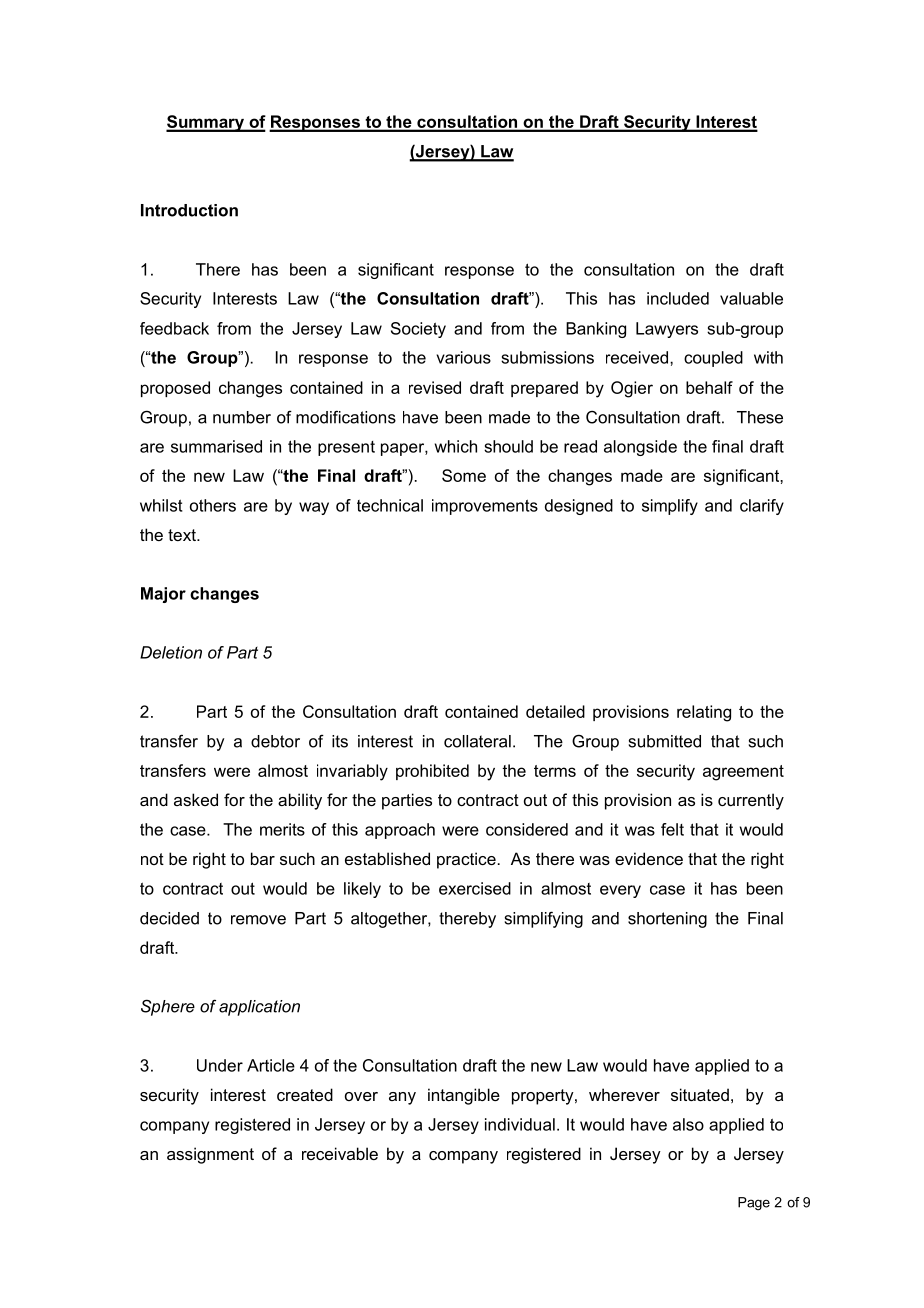 The height and width of the screenshot is (1308, 924). What do you see at coordinates (713, 359) in the screenshot?
I see `coupled` at bounding box center [713, 359].
